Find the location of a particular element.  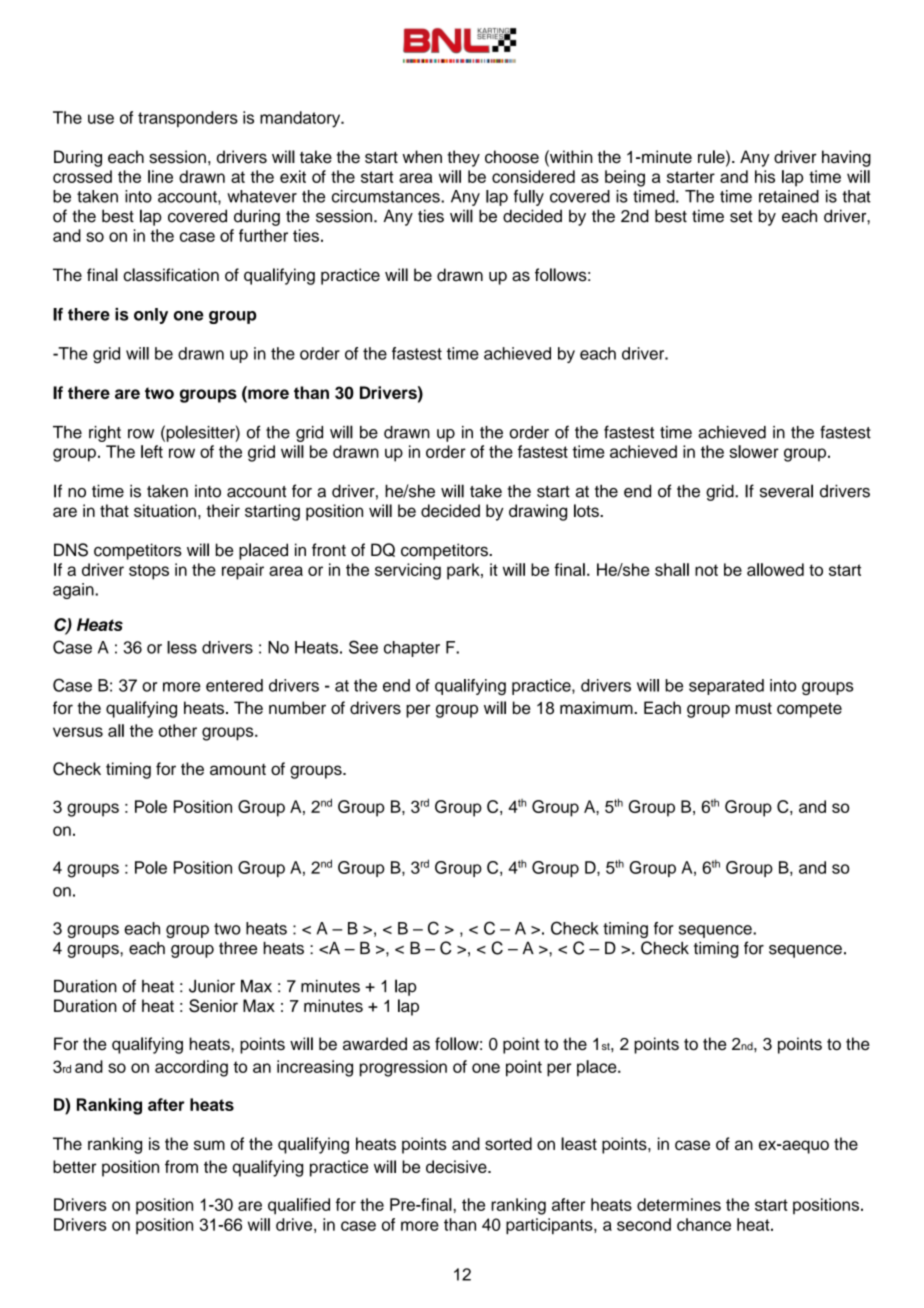

separated is located at coordinates (726, 687).
